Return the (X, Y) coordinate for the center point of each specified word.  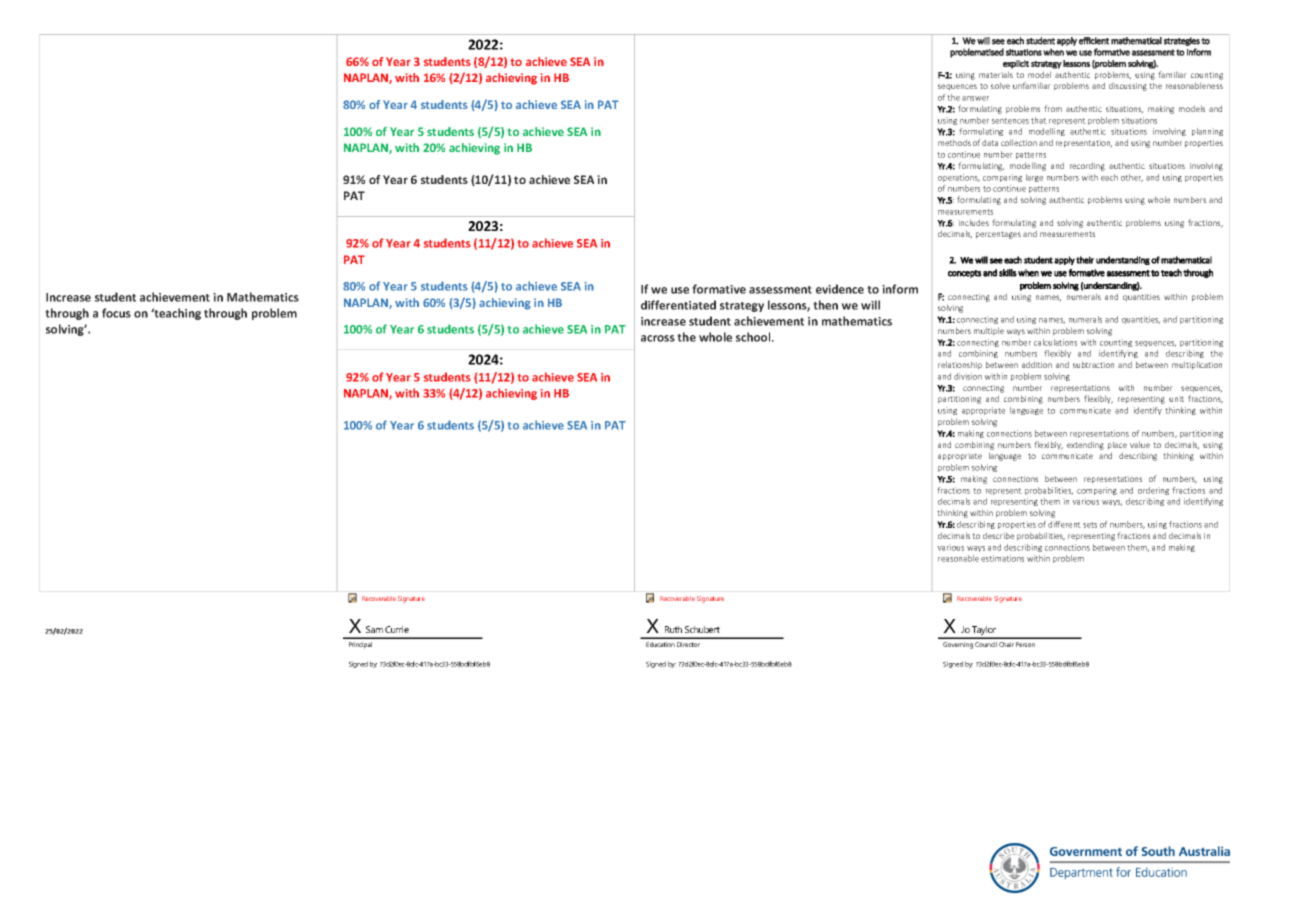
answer (975, 98)
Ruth (673, 629)
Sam (374, 629)
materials (996, 74)
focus (116, 313)
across (658, 338)
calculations (1055, 342)
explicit (1016, 64)
